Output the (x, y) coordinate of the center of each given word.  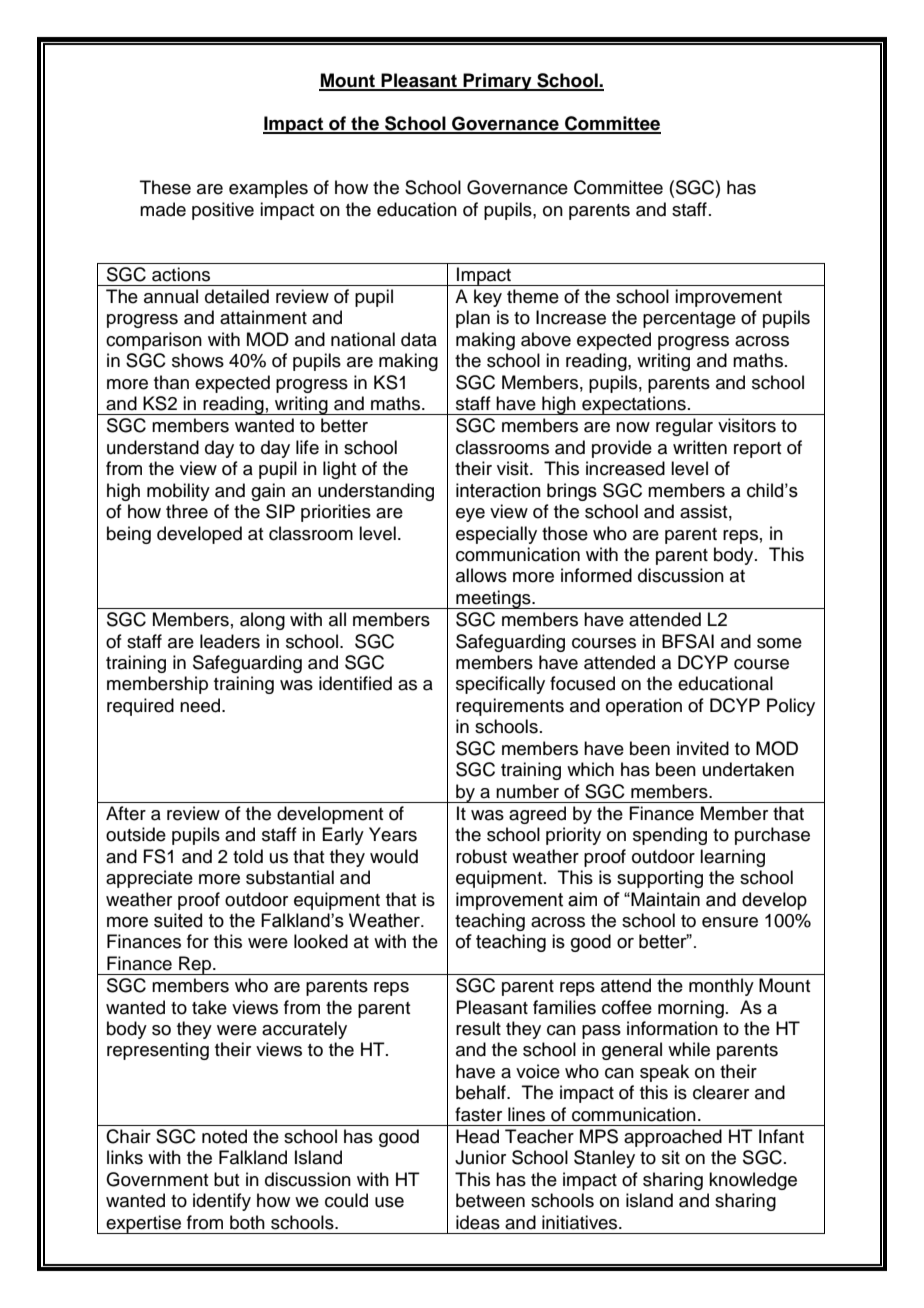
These (165, 187)
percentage (689, 320)
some (779, 643)
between (490, 1200)
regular (684, 427)
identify (222, 1202)
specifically (500, 685)
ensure (730, 922)
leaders (230, 641)
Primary (498, 82)
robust (481, 856)
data (419, 339)
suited (178, 920)
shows (198, 360)
